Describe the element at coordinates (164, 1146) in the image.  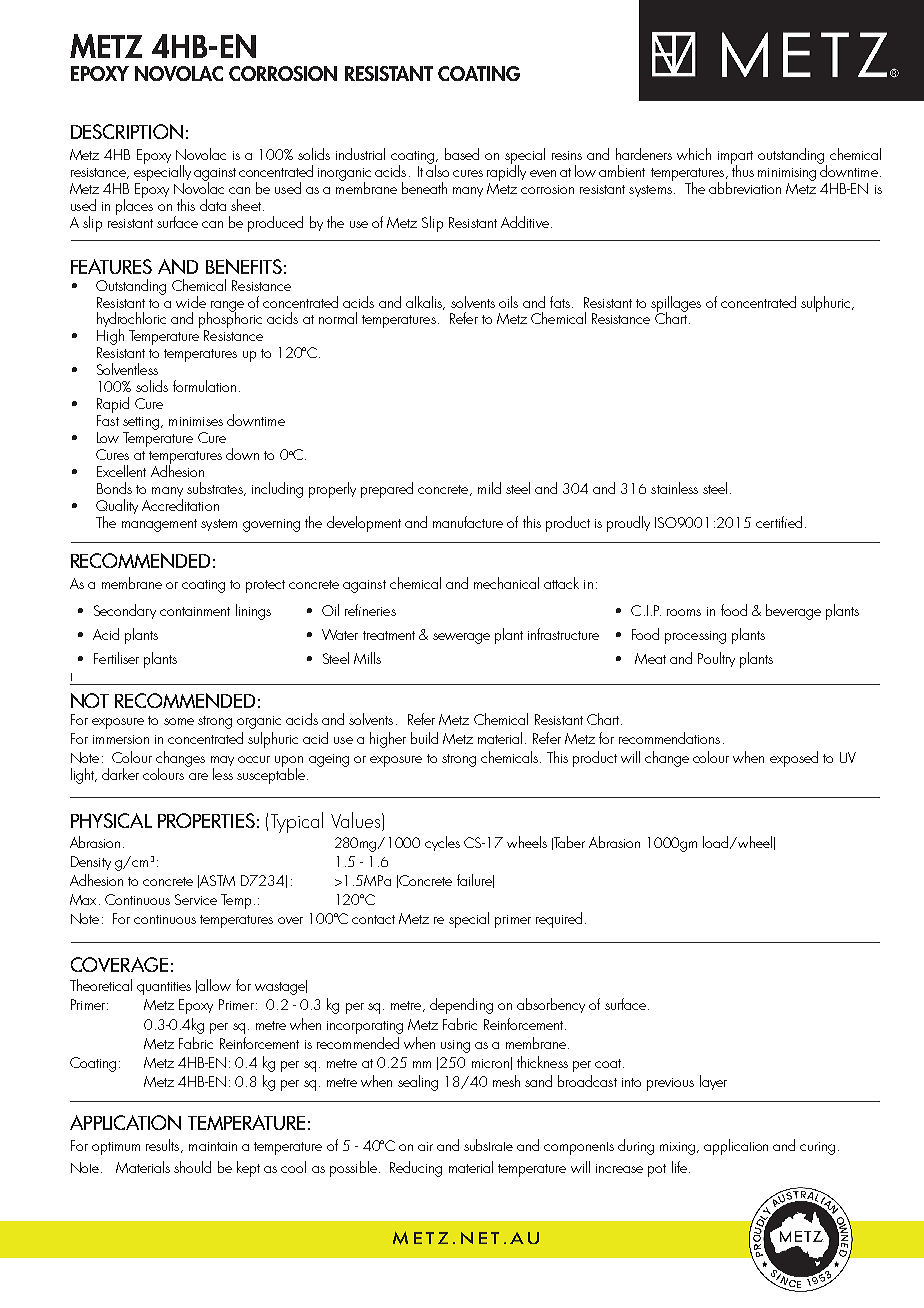
I see `results` at that location.
